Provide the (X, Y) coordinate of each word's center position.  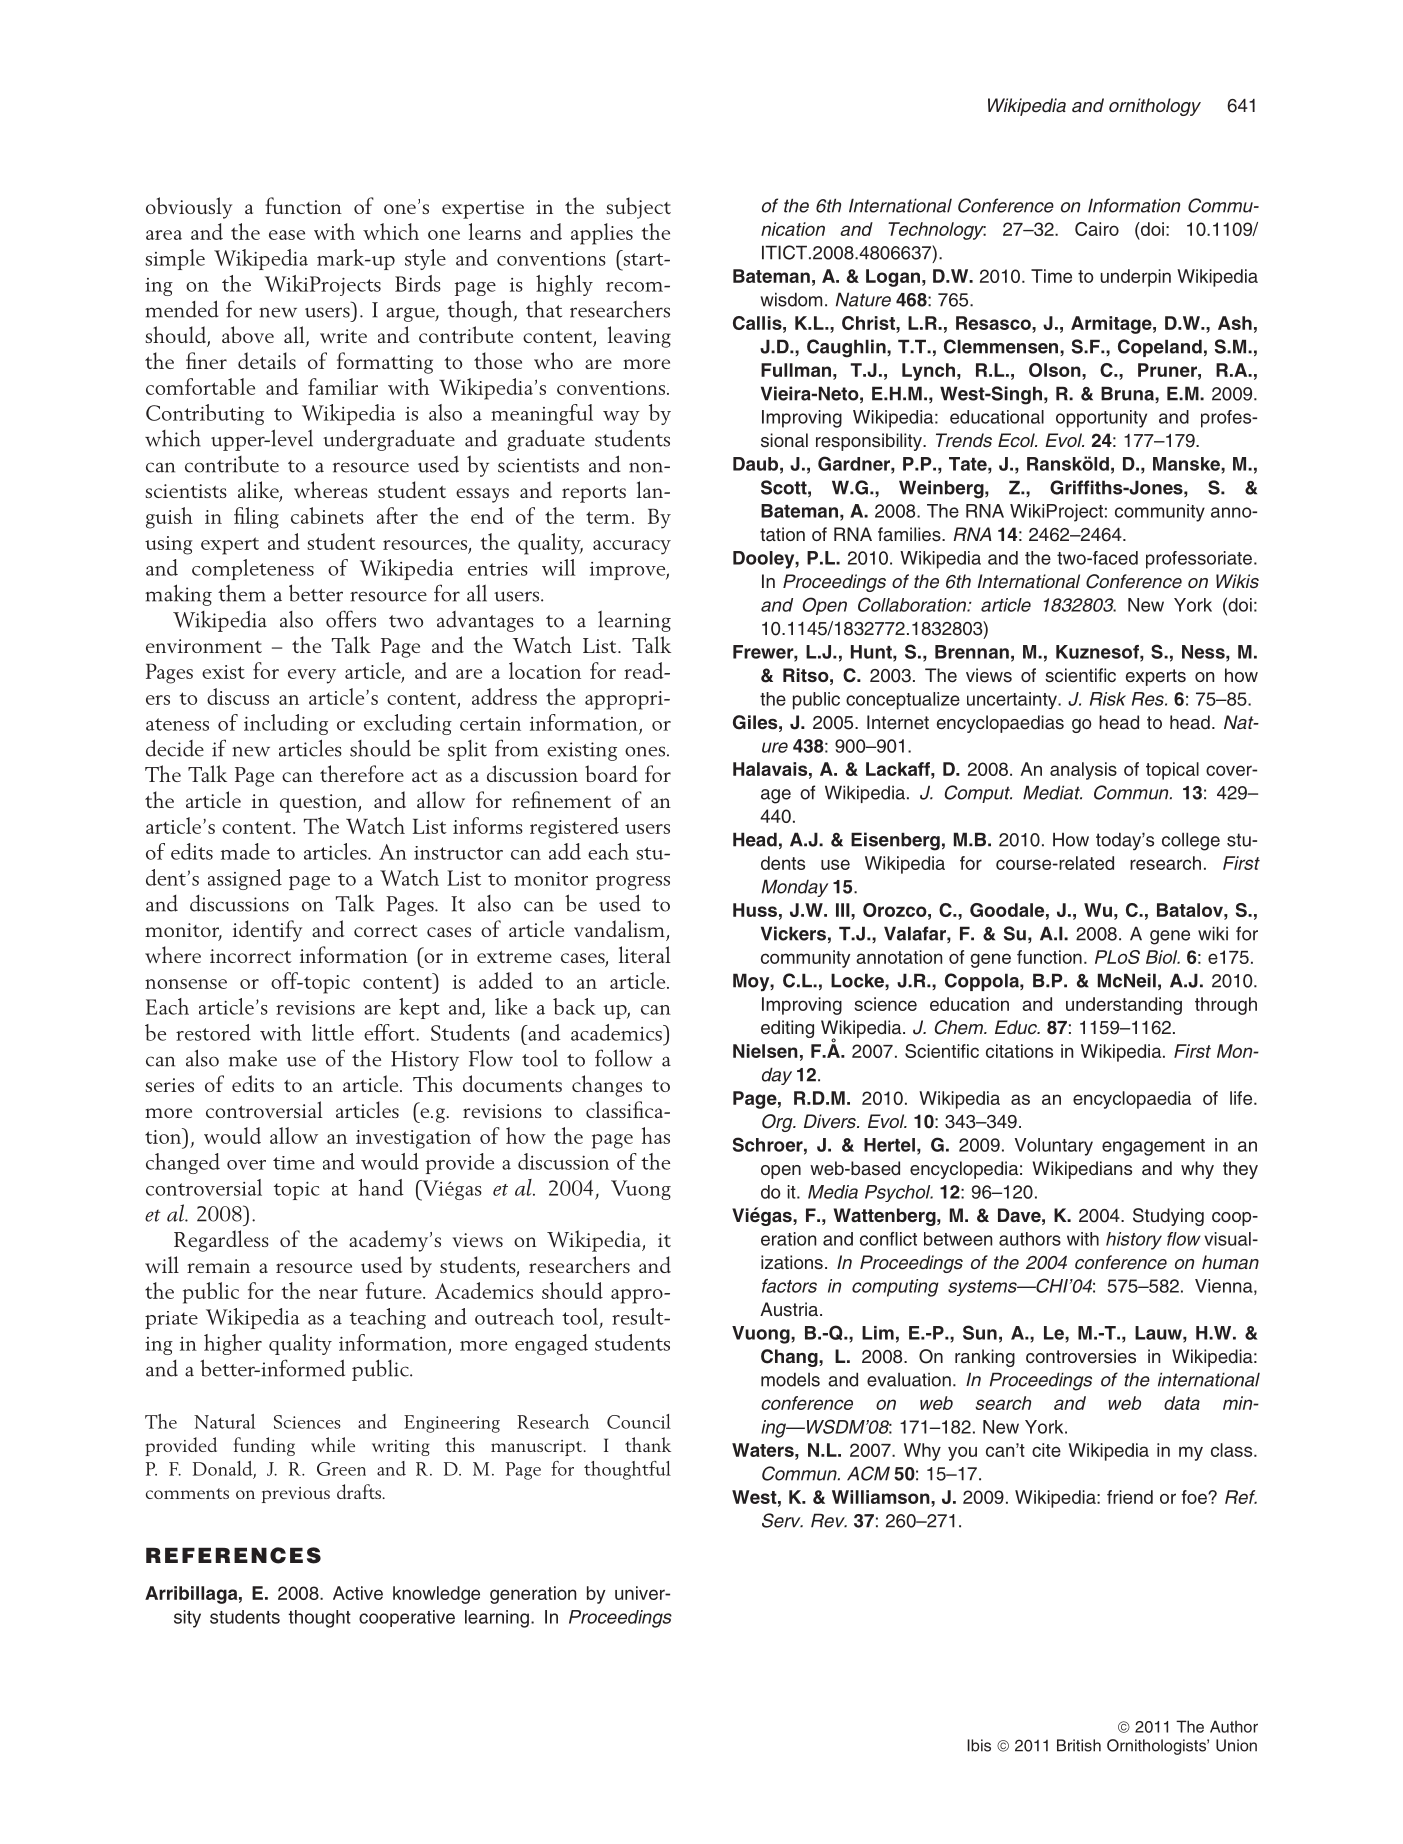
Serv (782, 1520)
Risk (1108, 699)
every (312, 676)
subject (638, 208)
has (656, 1135)
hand (381, 1187)
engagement (1153, 1147)
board (611, 773)
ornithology (1155, 107)
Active (358, 1593)
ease (287, 235)
